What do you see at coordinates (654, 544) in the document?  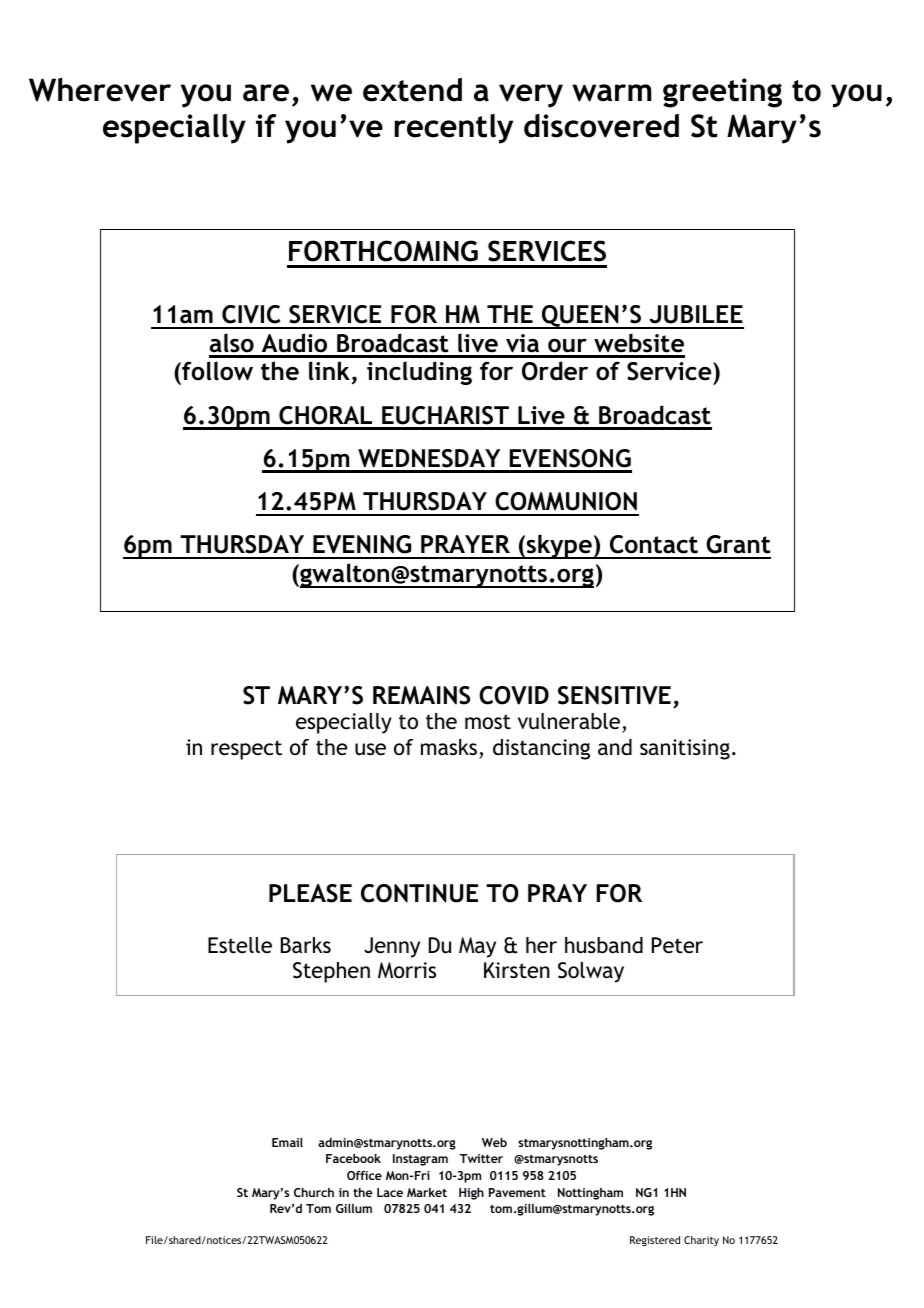 I see `Contact` at bounding box center [654, 544].
